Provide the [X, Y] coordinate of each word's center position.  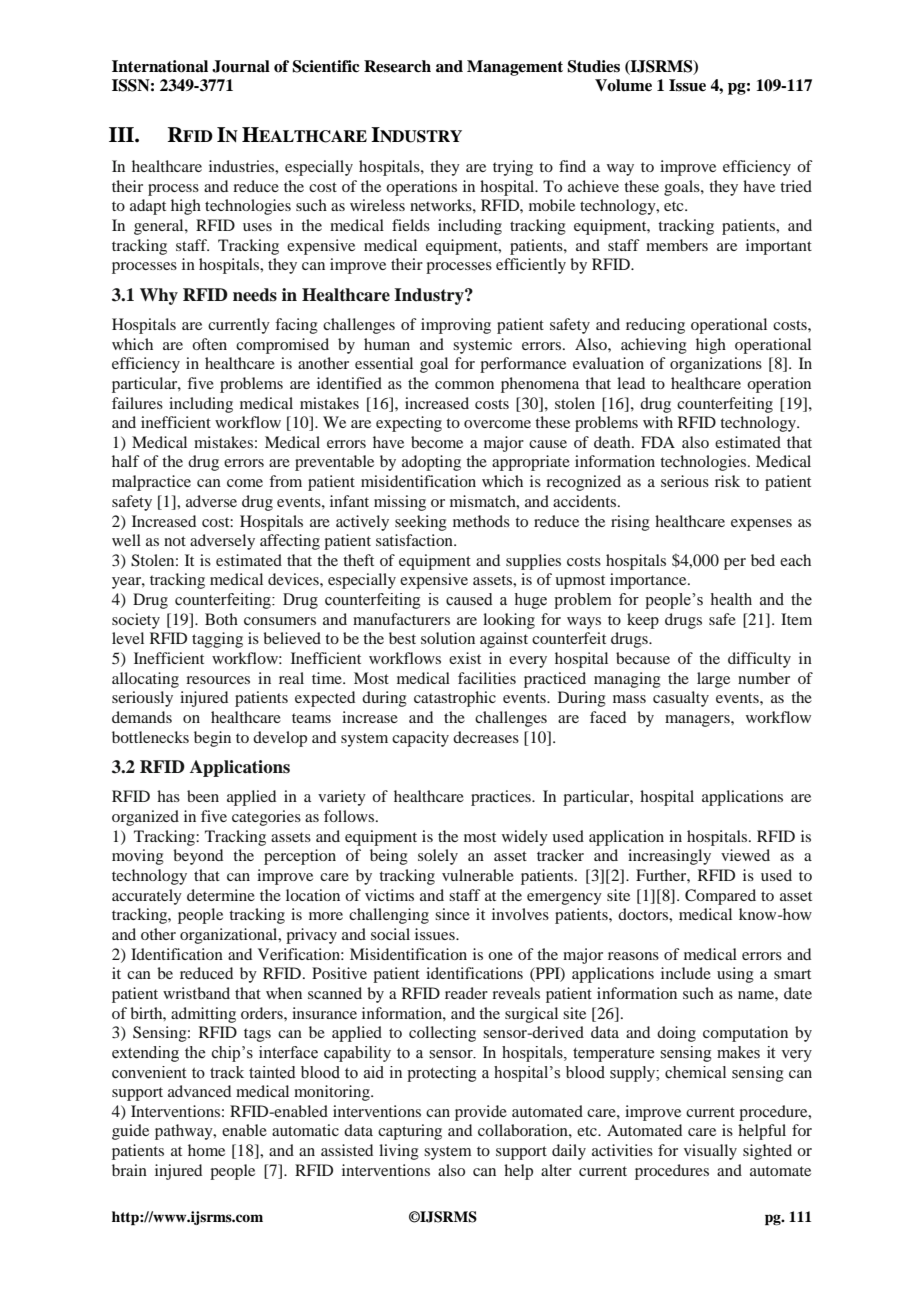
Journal [241, 66]
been [203, 796]
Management [515, 68]
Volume [623, 85]
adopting [431, 463]
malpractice [151, 483]
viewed [745, 855]
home [206, 1150]
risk [727, 481]
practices [502, 798]
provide [481, 1113]
